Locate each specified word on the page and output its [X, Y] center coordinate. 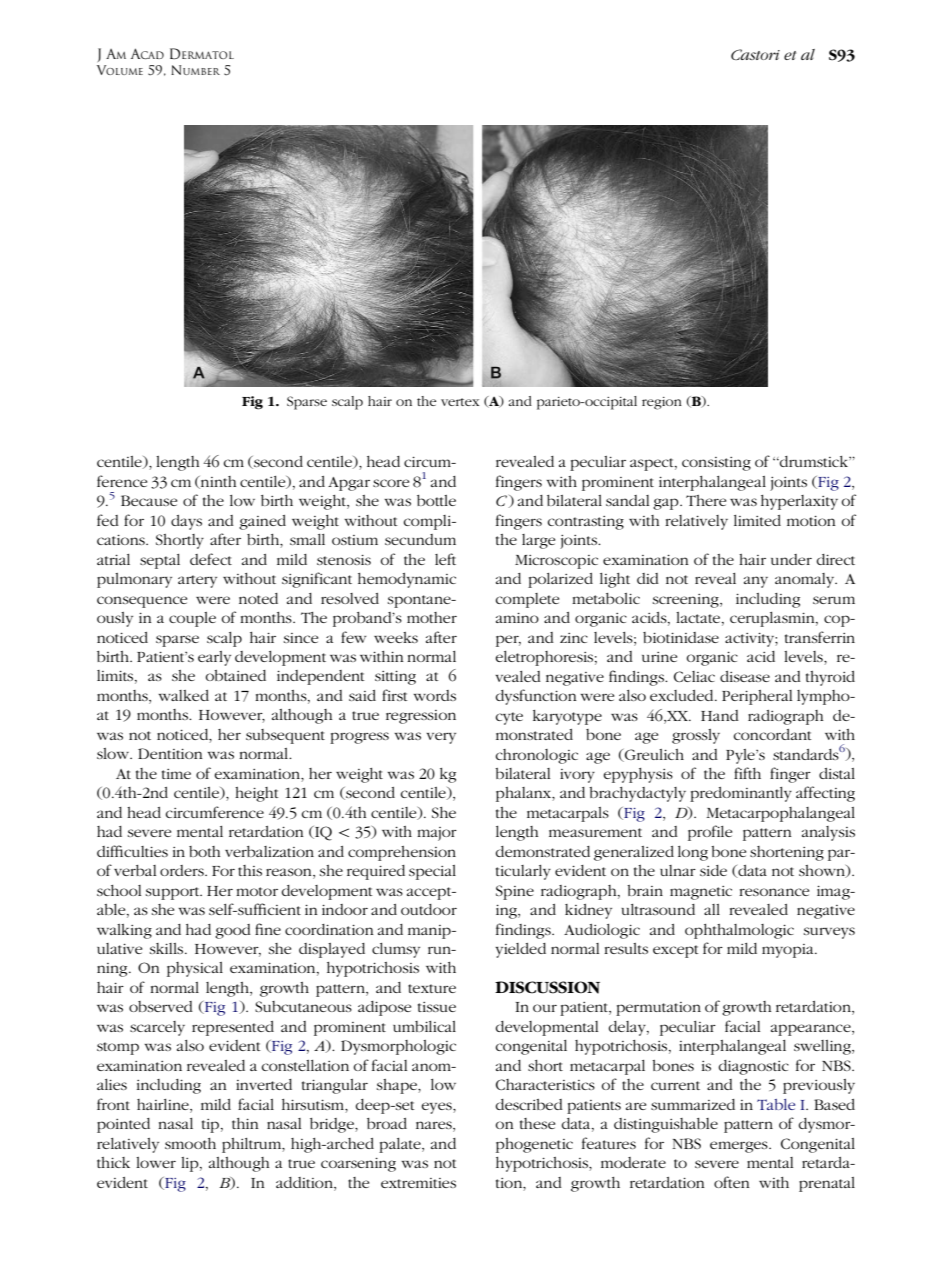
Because [149, 500]
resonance [774, 892]
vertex [460, 402]
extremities [418, 1183]
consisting [716, 464]
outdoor [429, 909]
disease [745, 676]
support [174, 893]
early [214, 658]
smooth [190, 1143]
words [434, 695]
